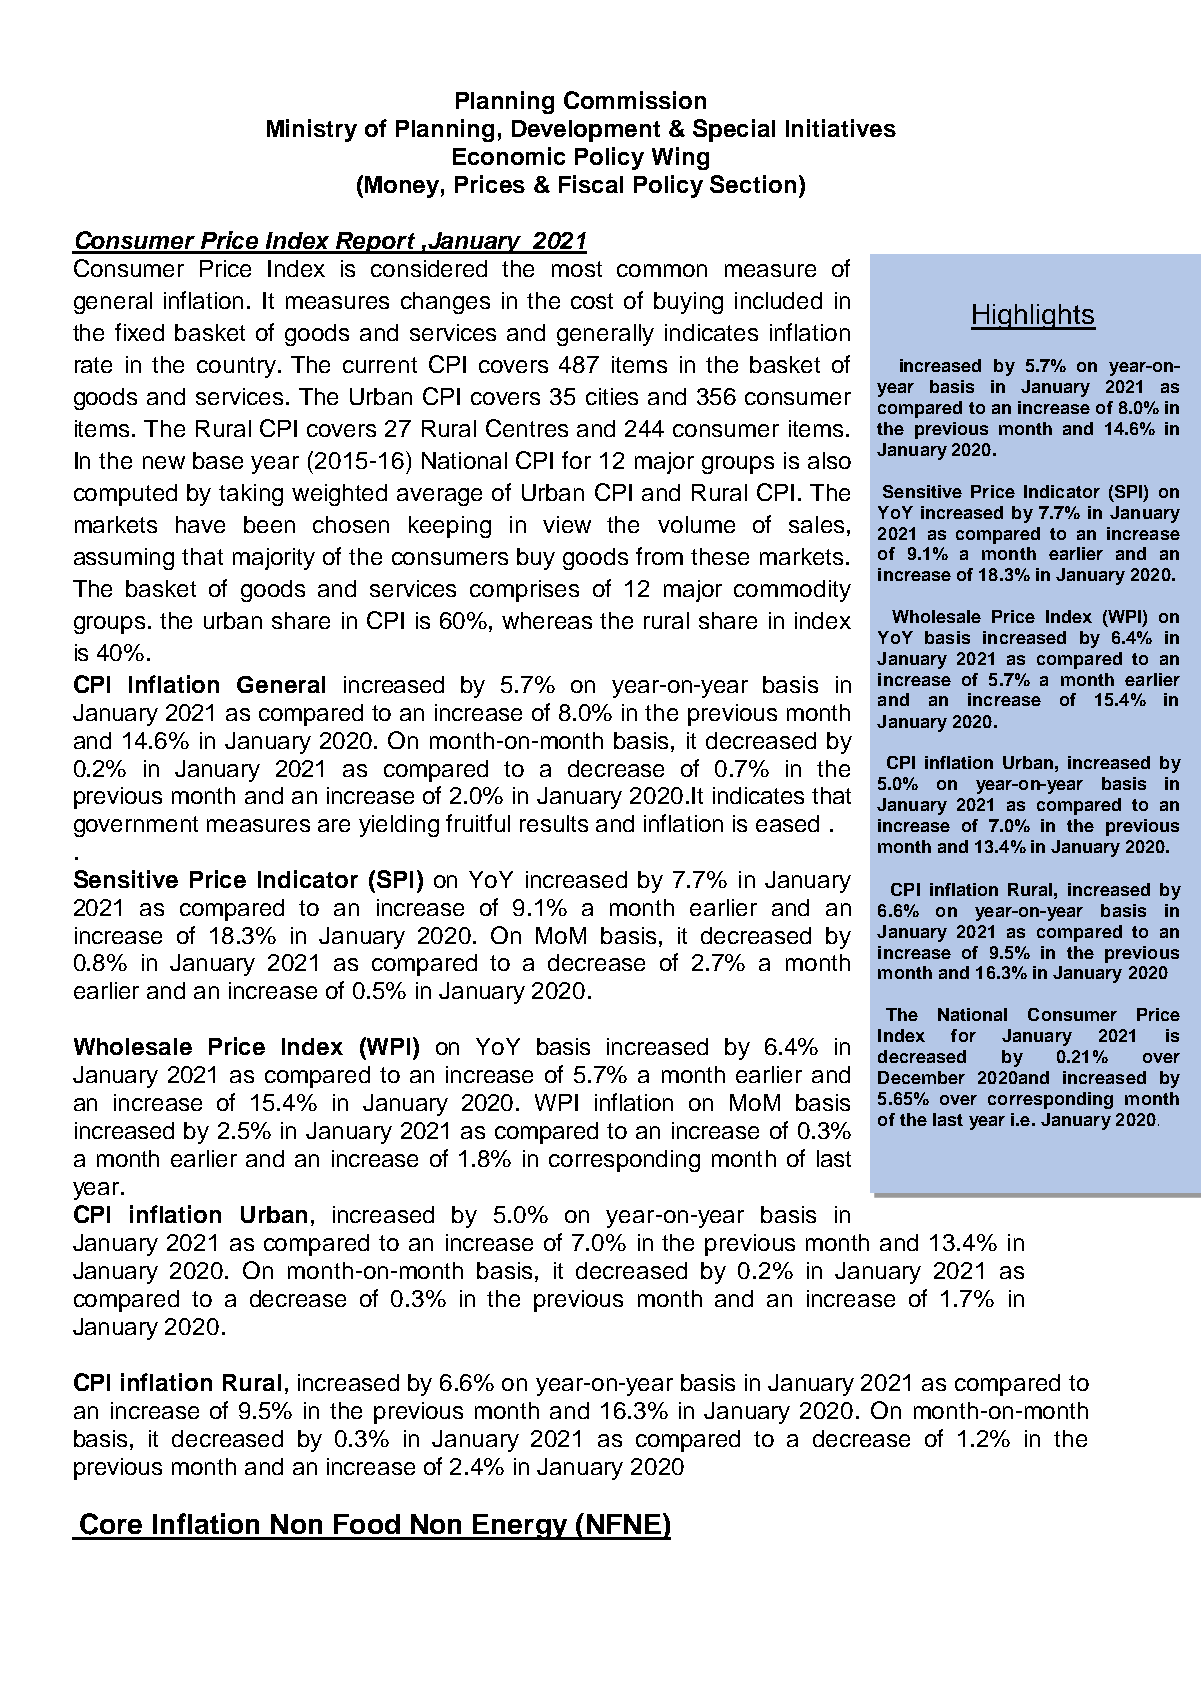  What do you see at coordinates (567, 524) in the screenshot?
I see `view` at bounding box center [567, 524].
